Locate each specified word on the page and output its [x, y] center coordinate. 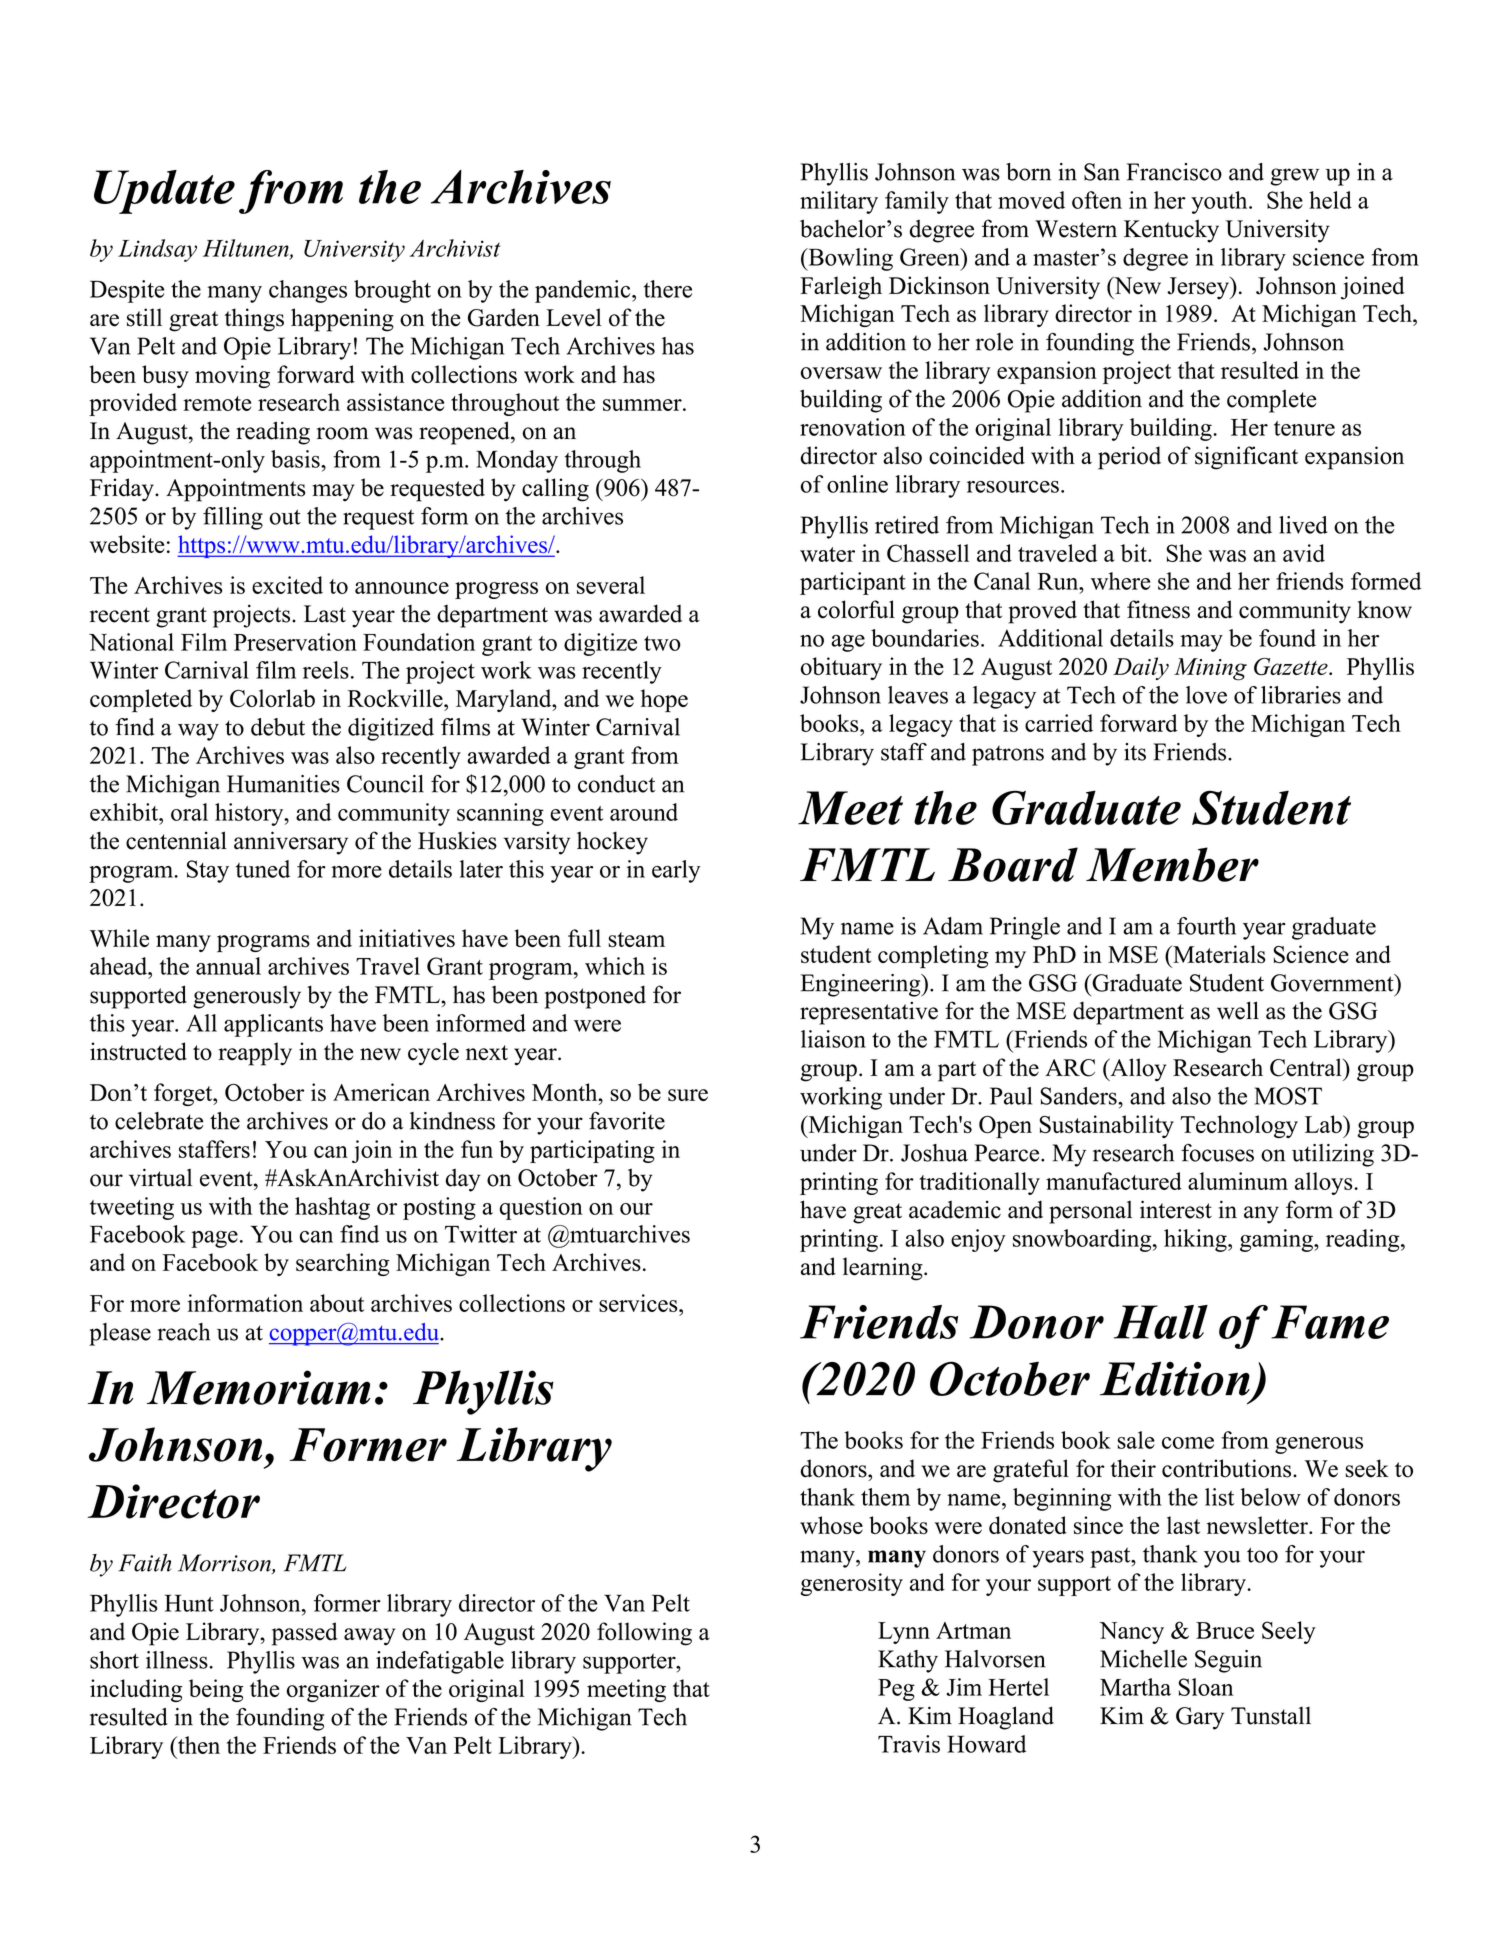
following [644, 1634]
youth [1220, 202]
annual [228, 966]
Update [164, 192]
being [216, 1690]
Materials [1218, 954]
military [839, 202]
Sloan [1206, 1687]
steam [636, 939]
